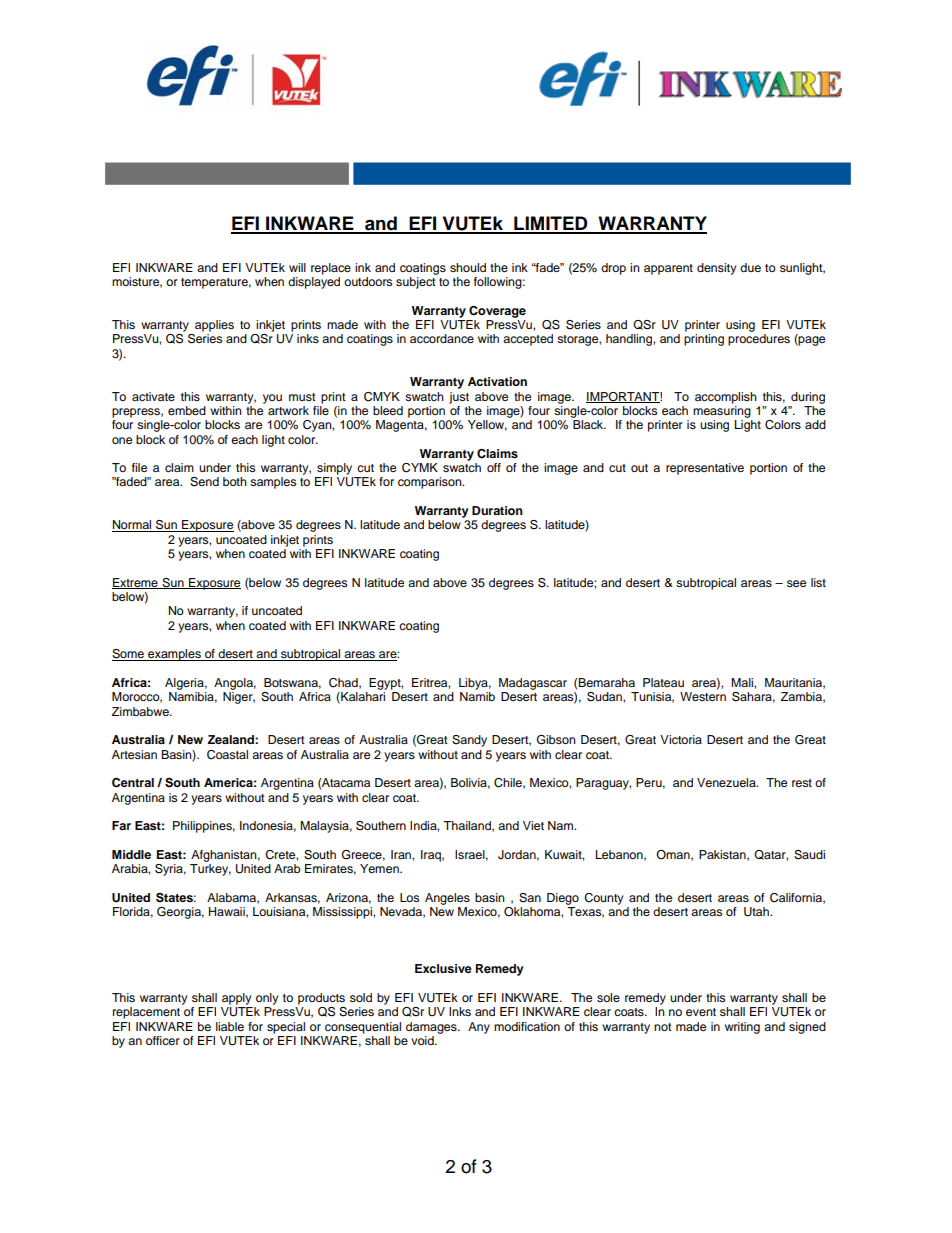 Image resolution: width=952 pixels, height=1233 pixels. I want to click on Western, so click(703, 696).
